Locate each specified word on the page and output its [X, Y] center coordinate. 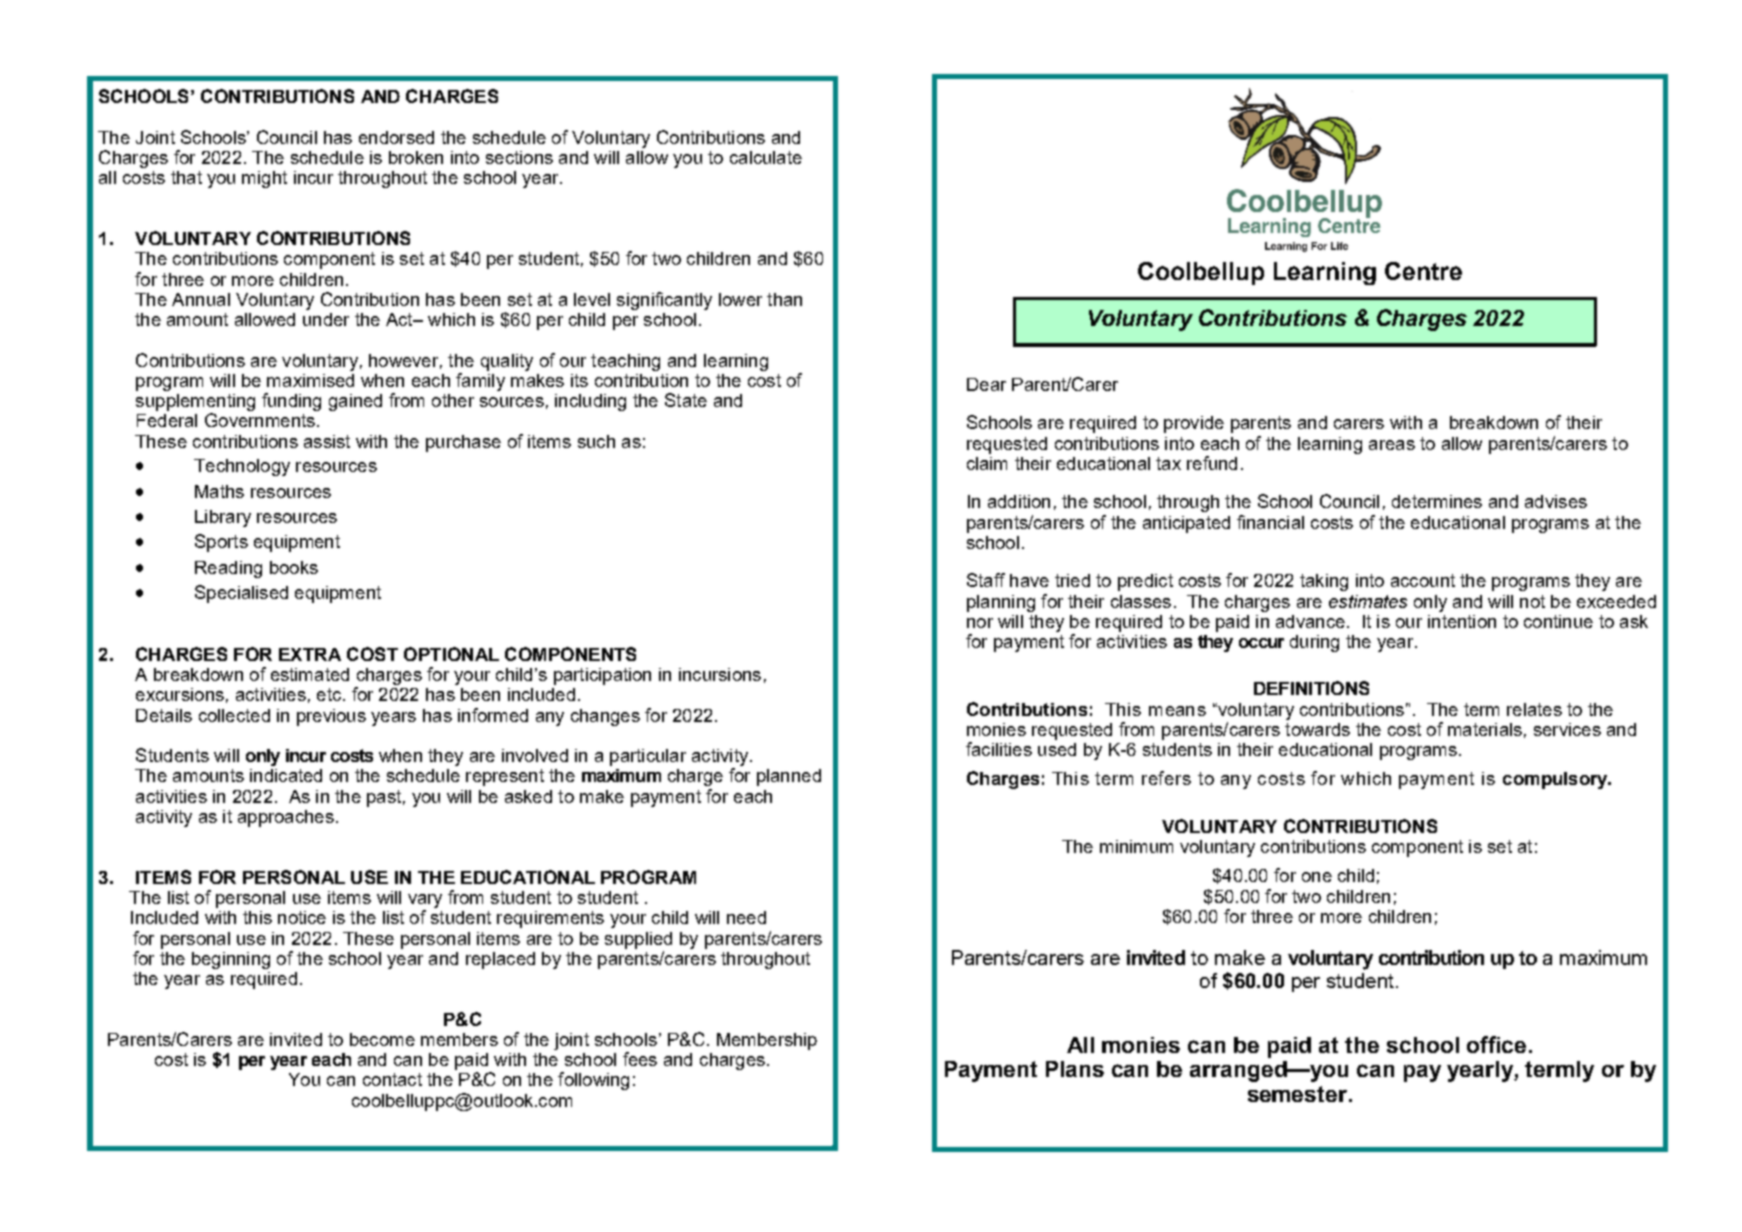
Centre [1423, 271]
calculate [766, 157]
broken [416, 157]
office [1496, 1044]
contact [392, 1079]
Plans [1075, 1069]
